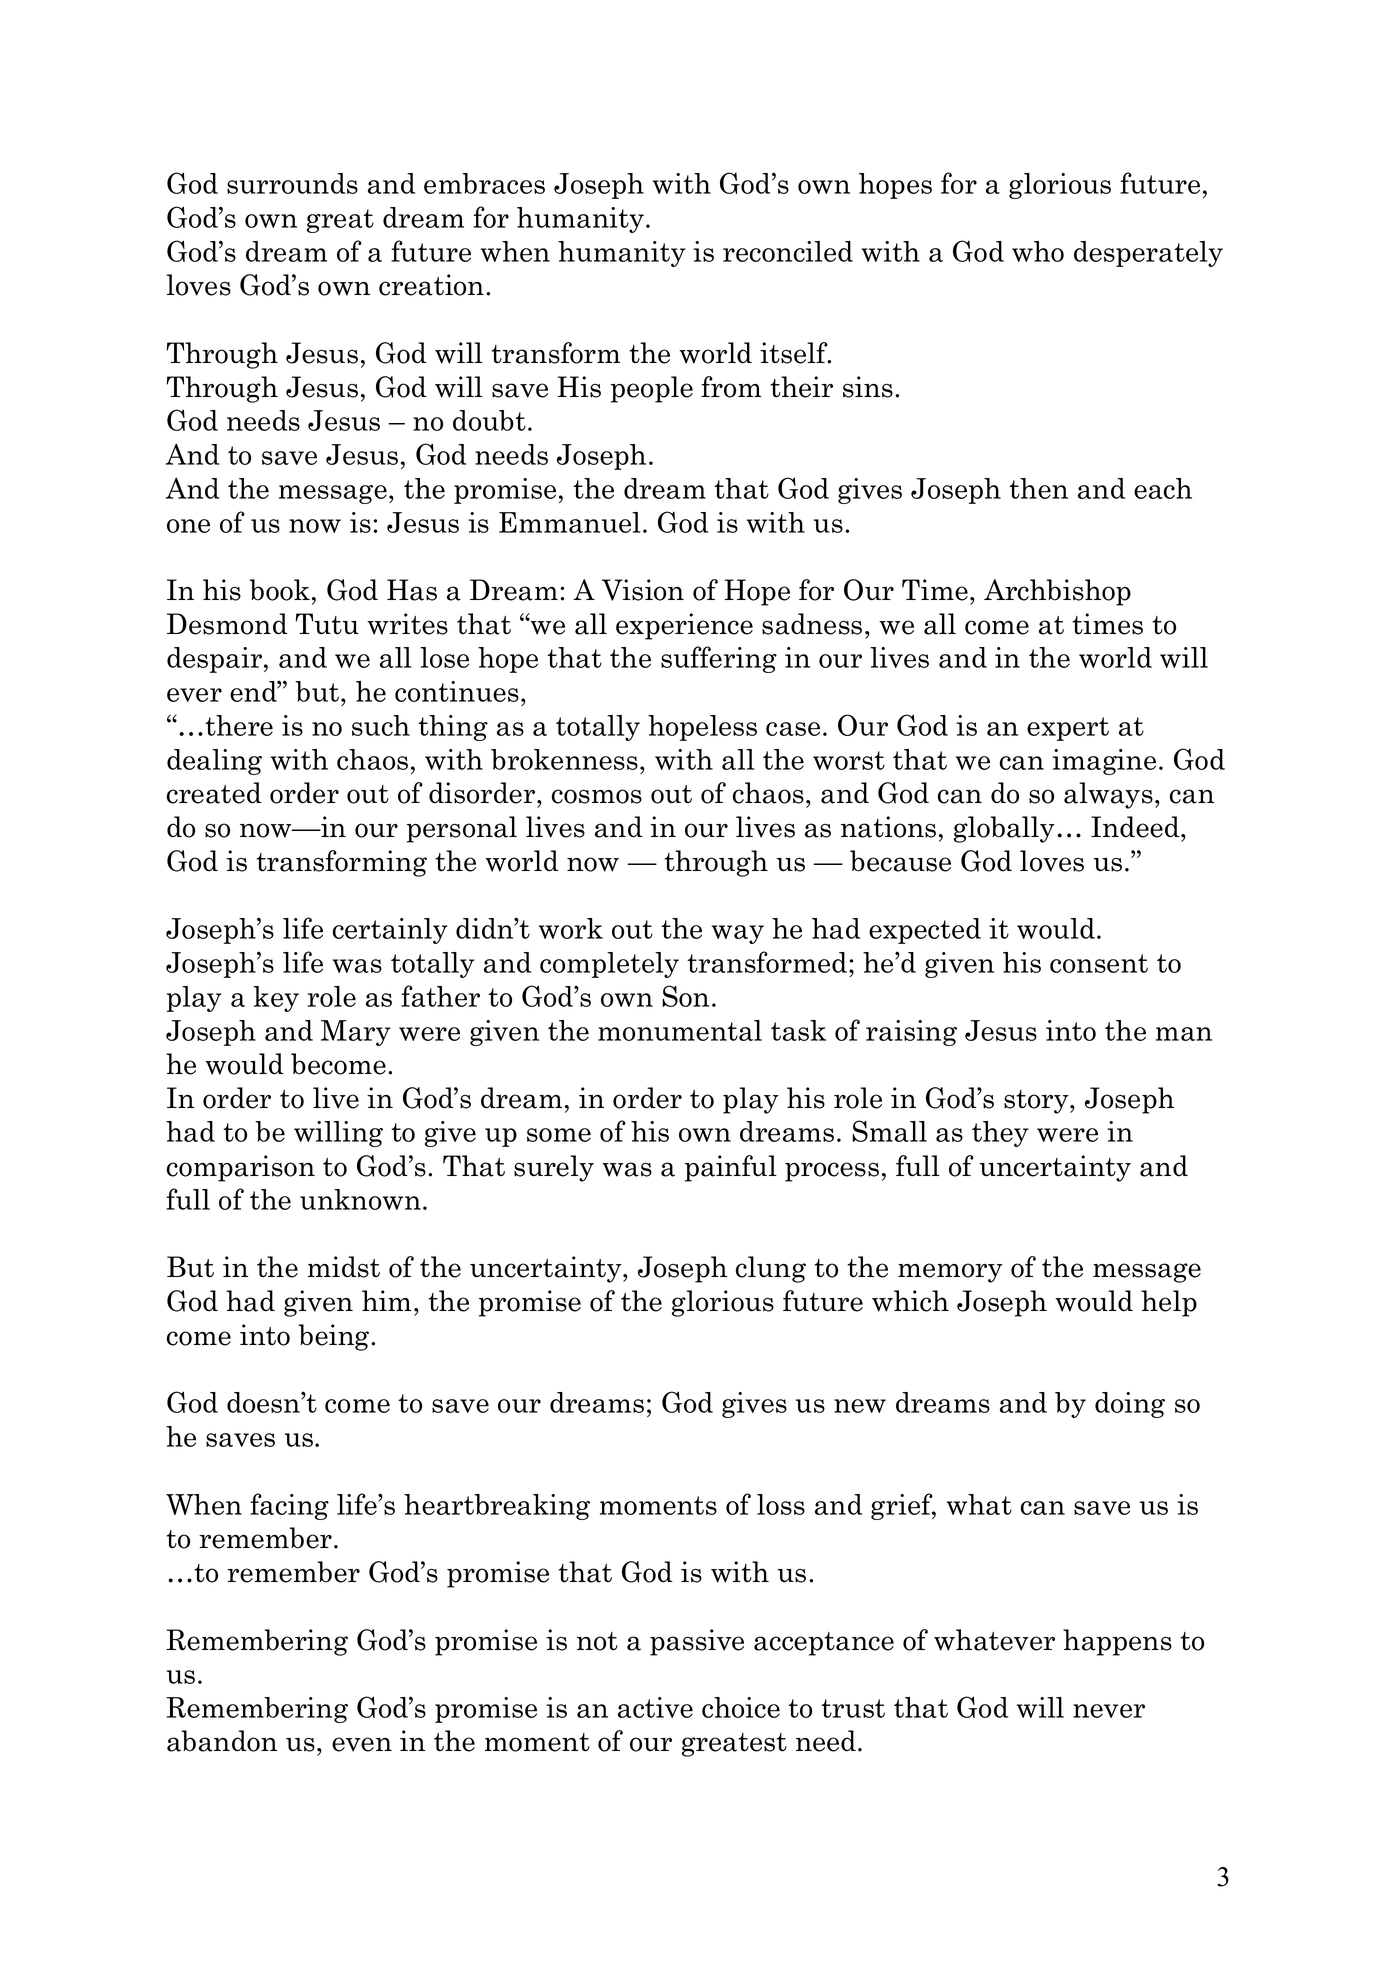  I want to click on then, so click(1038, 488).
